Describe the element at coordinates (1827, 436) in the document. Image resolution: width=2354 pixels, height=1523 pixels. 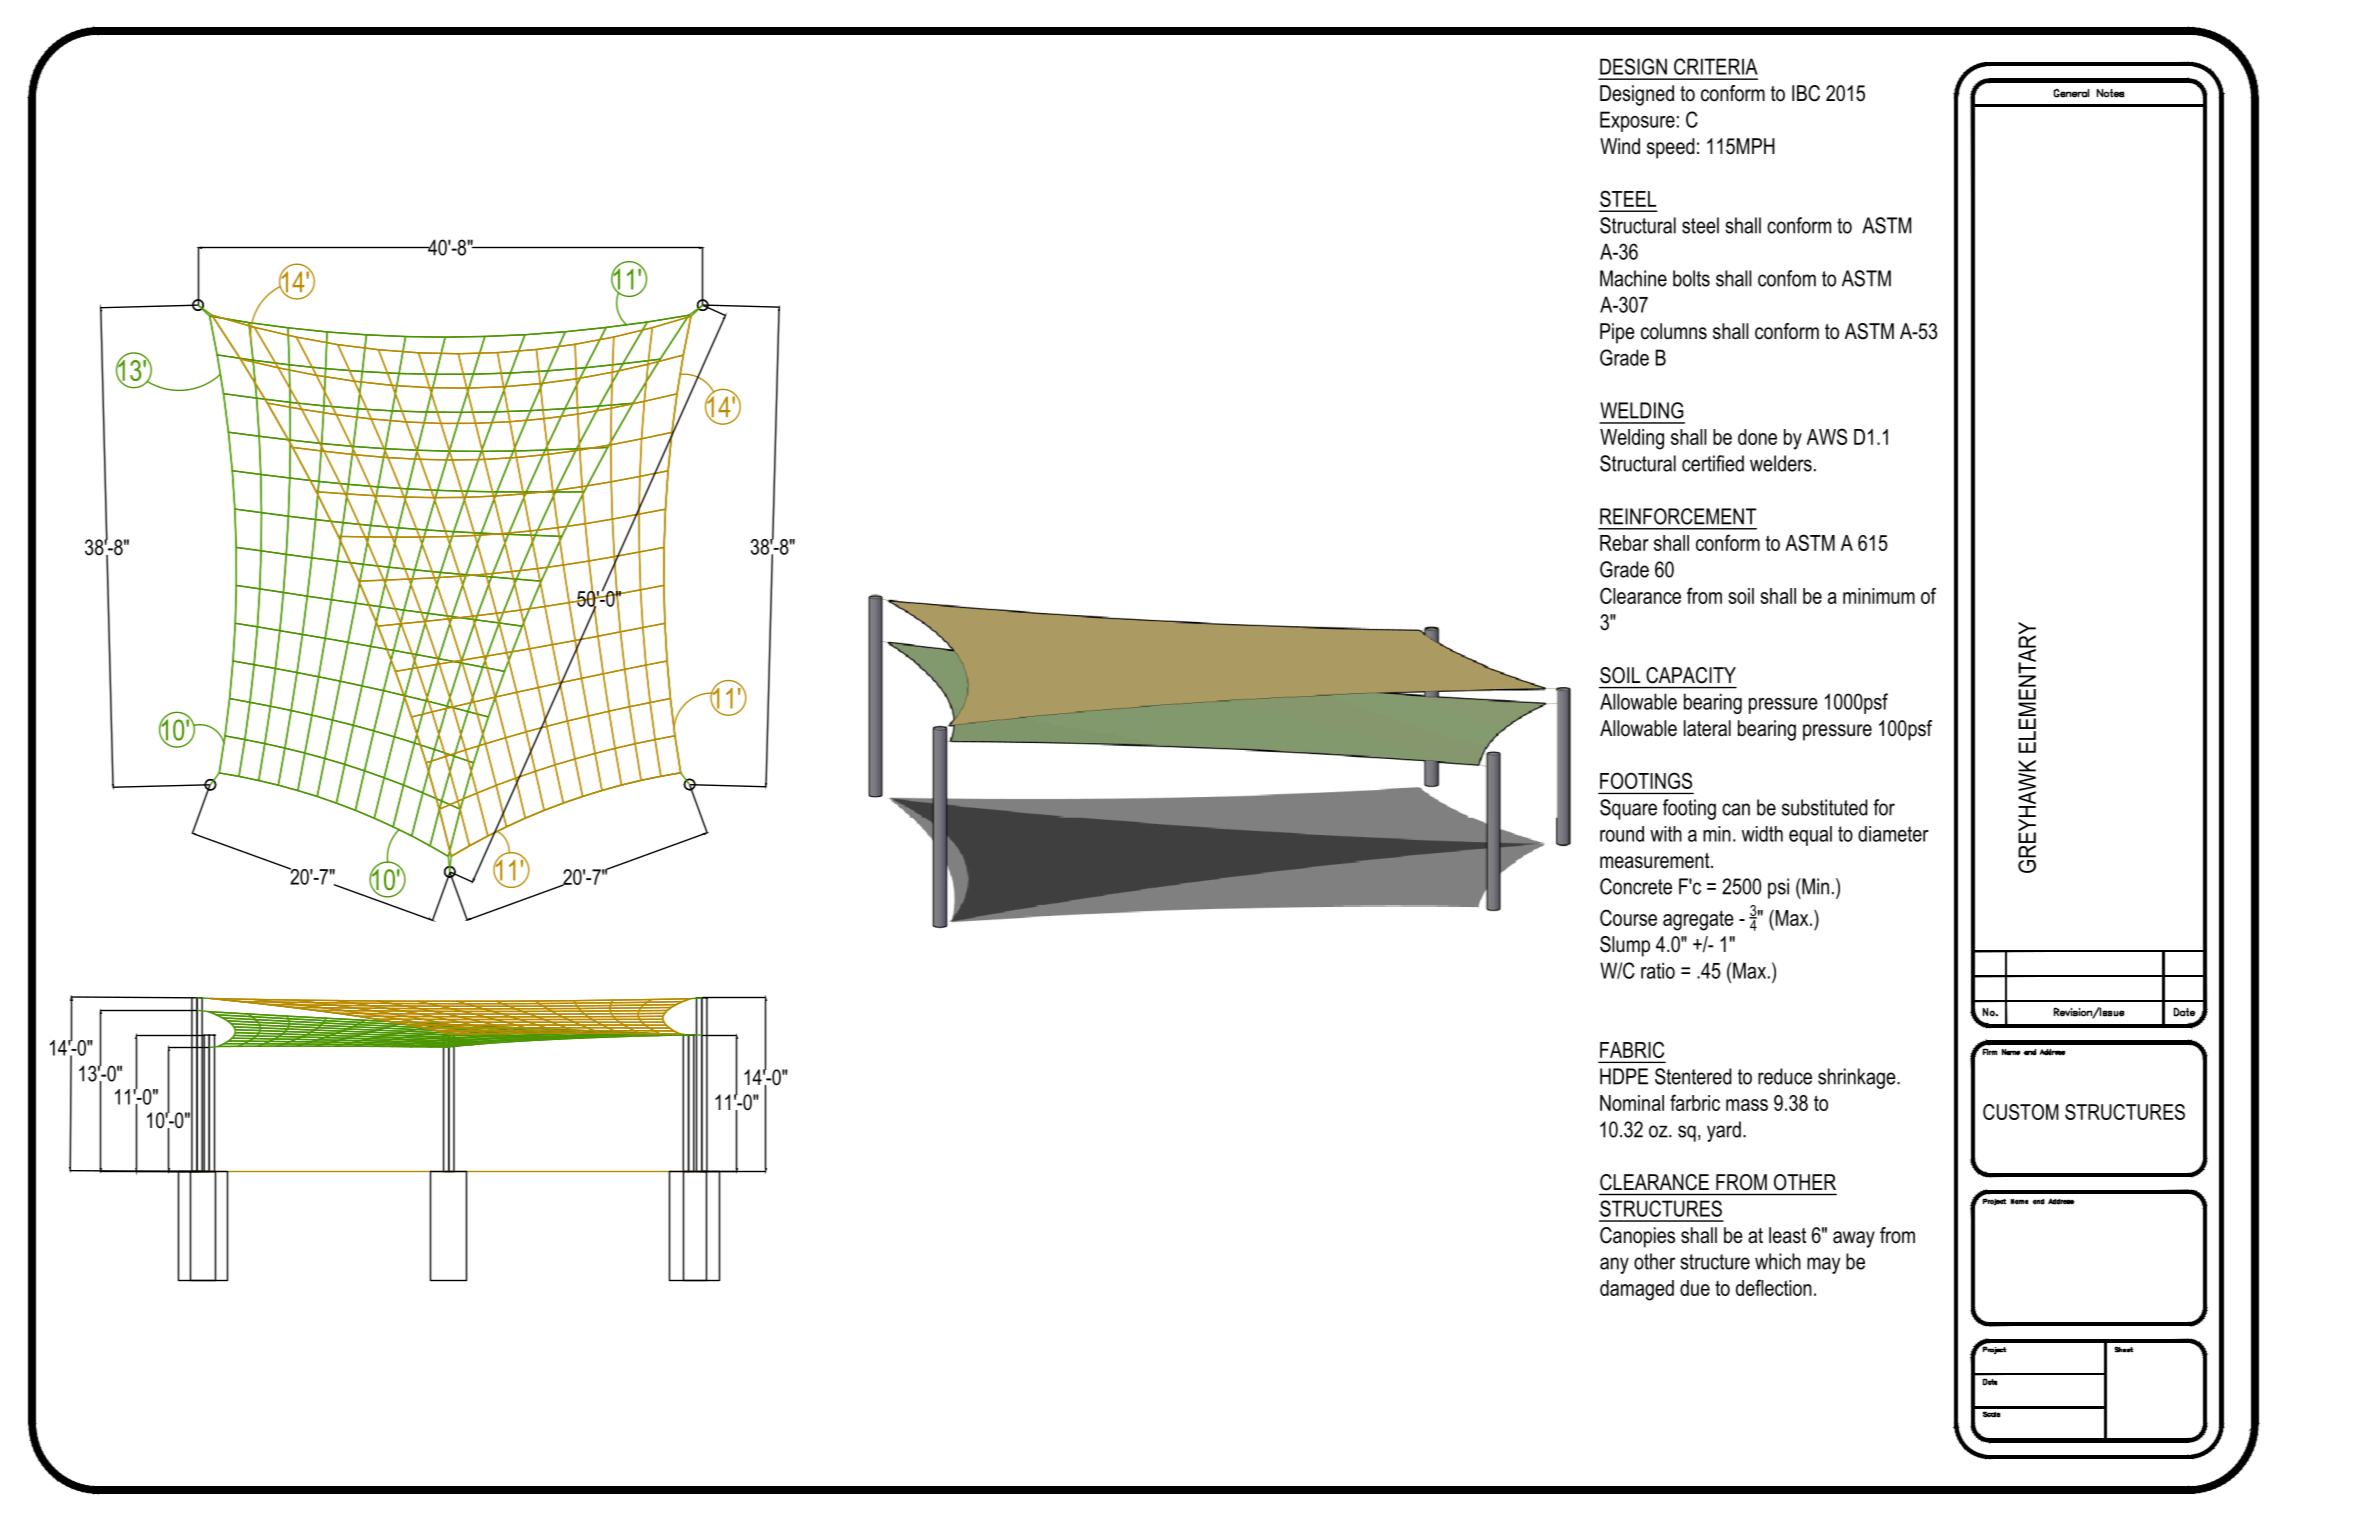
I see `AWS` at that location.
